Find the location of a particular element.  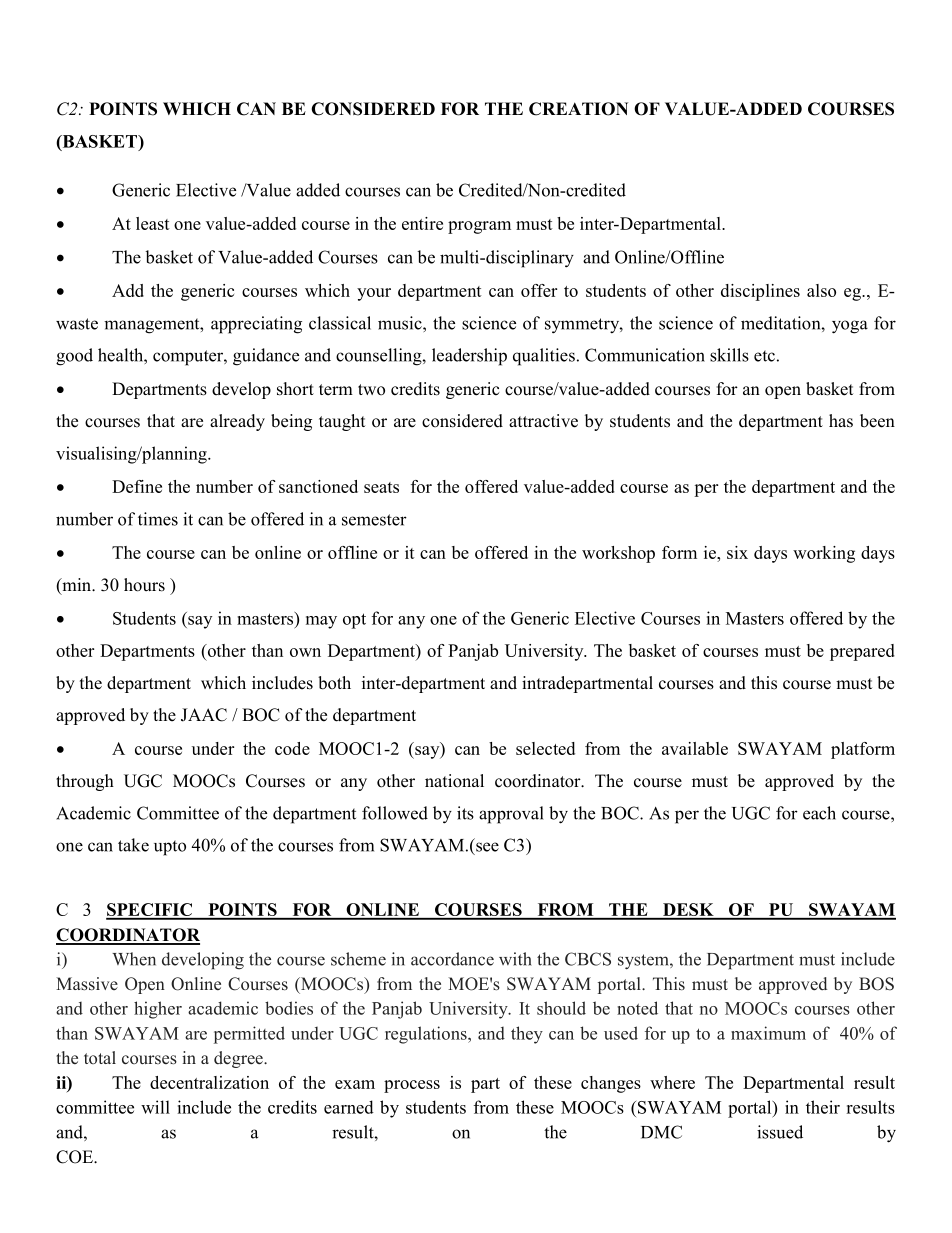

also is located at coordinates (821, 290).
